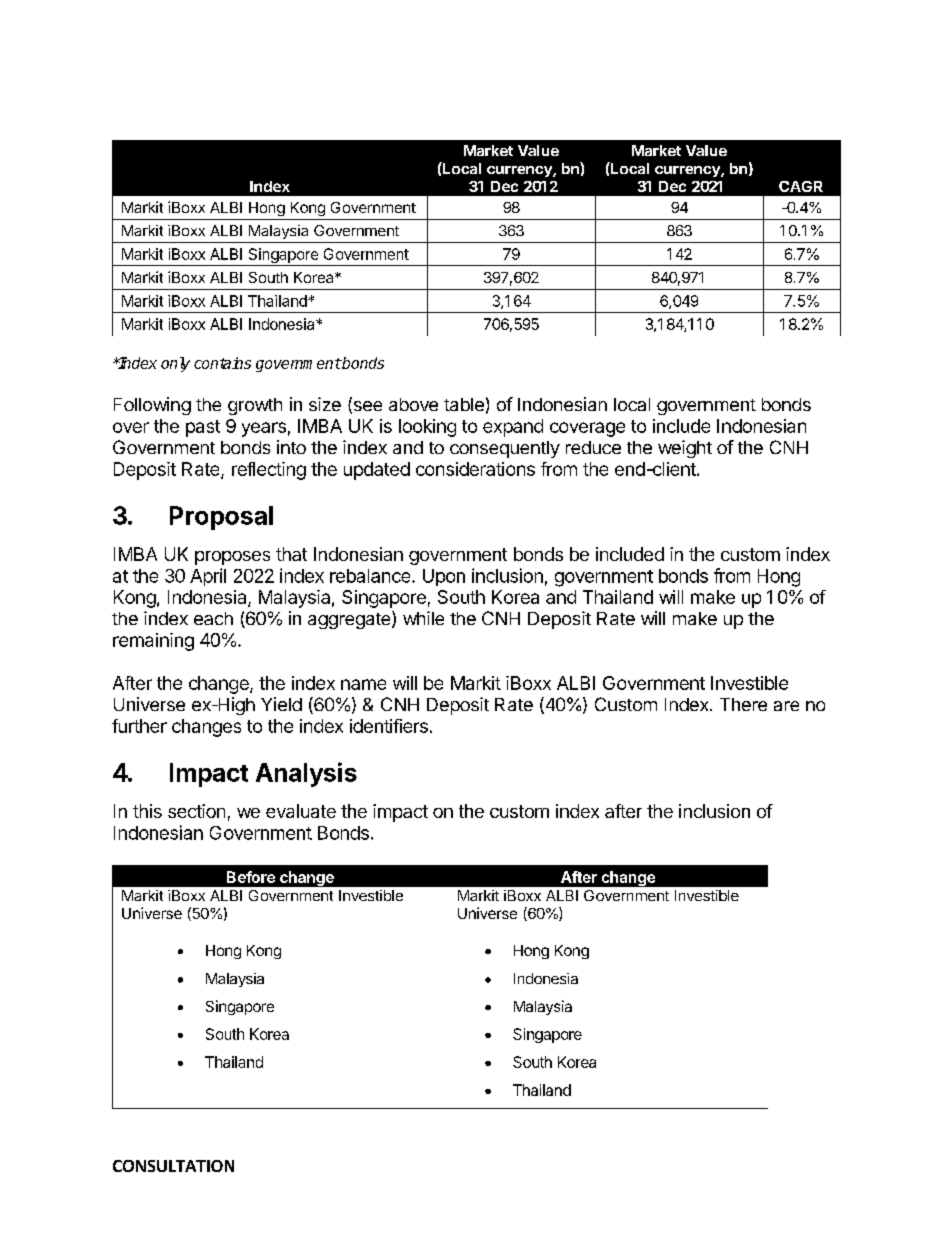  What do you see at coordinates (281, 704) in the screenshot?
I see `Yield` at bounding box center [281, 704].
